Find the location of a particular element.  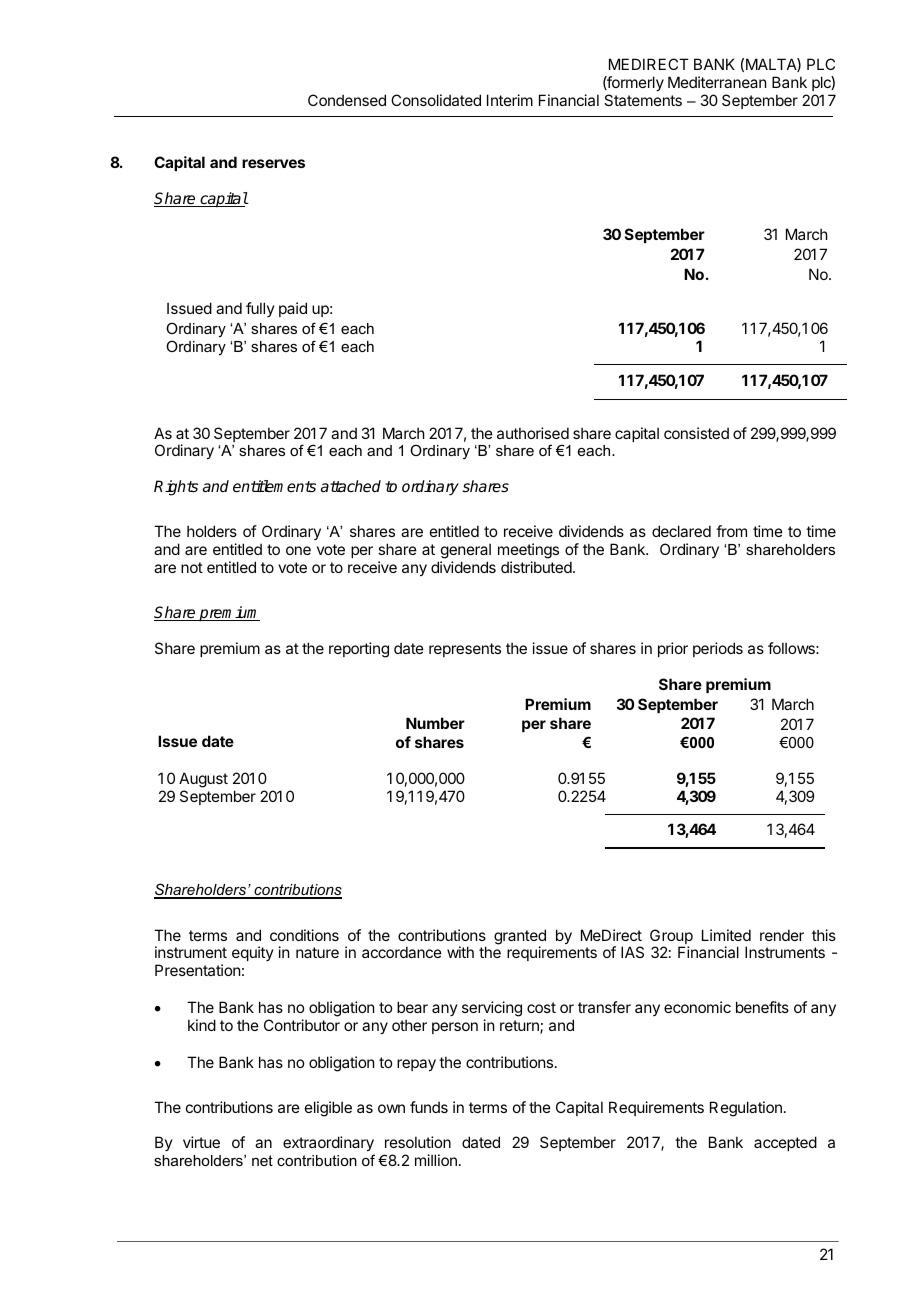

represents is located at coordinates (465, 650).
